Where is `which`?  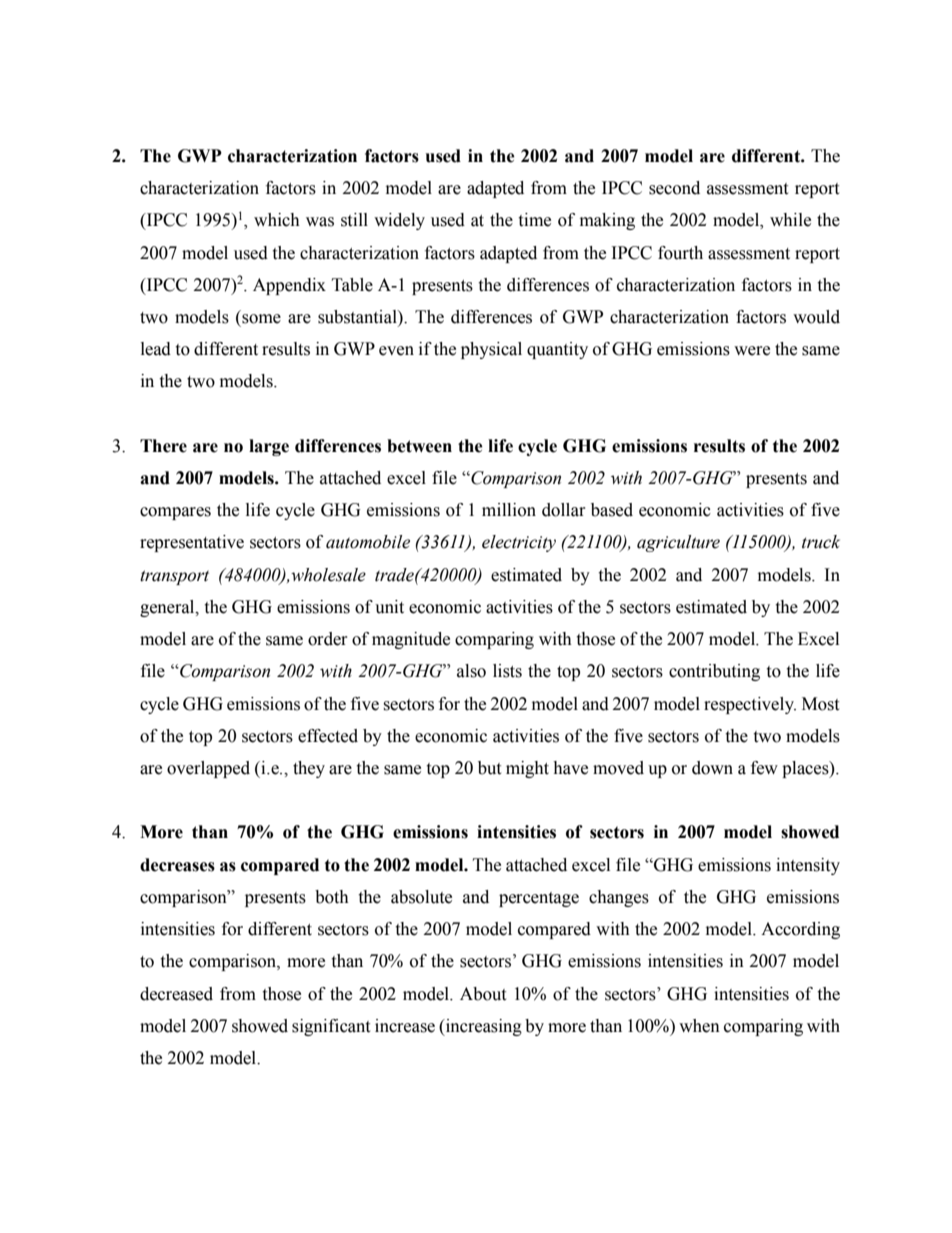 which is located at coordinates (277, 220).
